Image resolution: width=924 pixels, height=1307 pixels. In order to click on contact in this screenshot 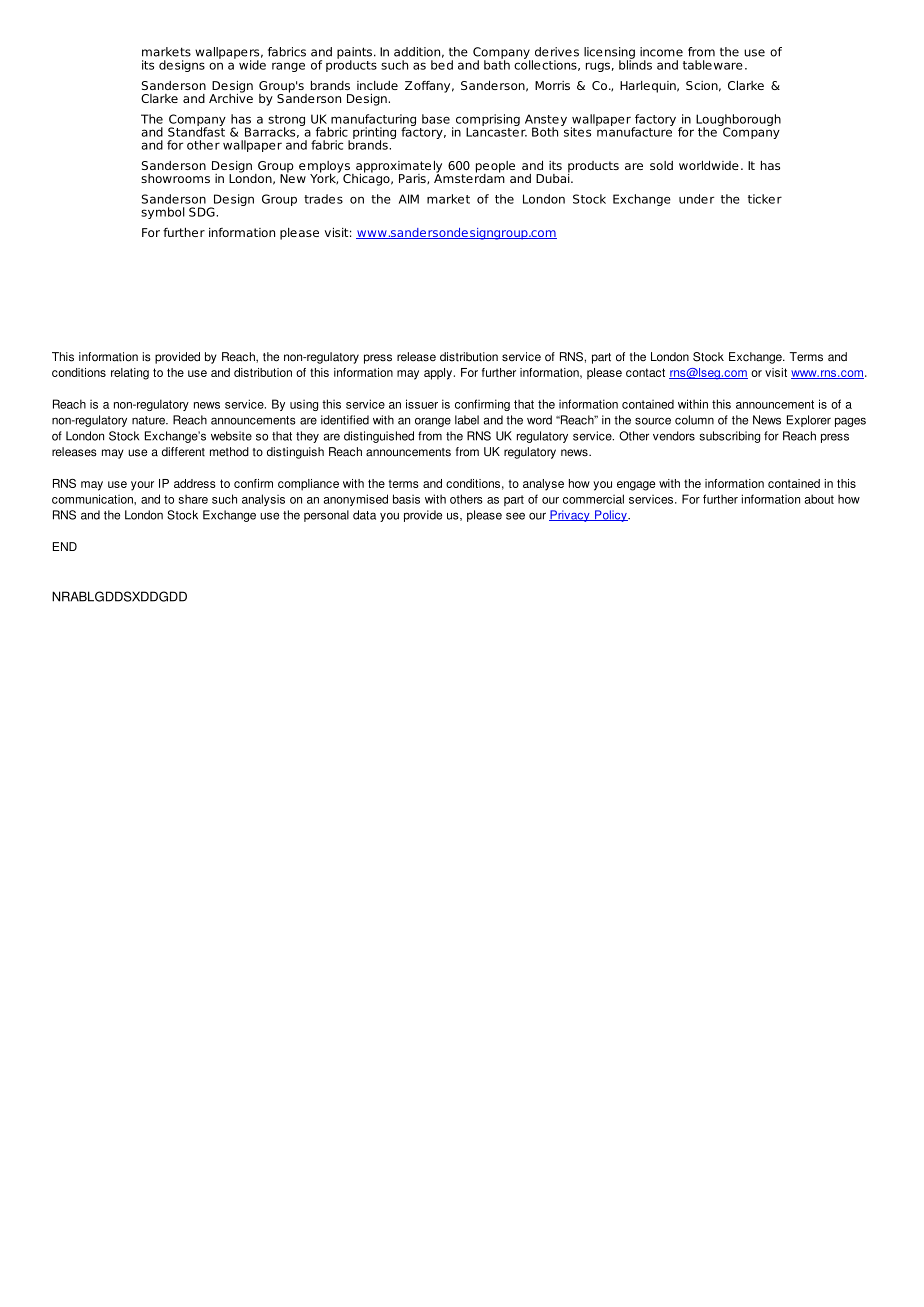, I will do `click(645, 372)`.
